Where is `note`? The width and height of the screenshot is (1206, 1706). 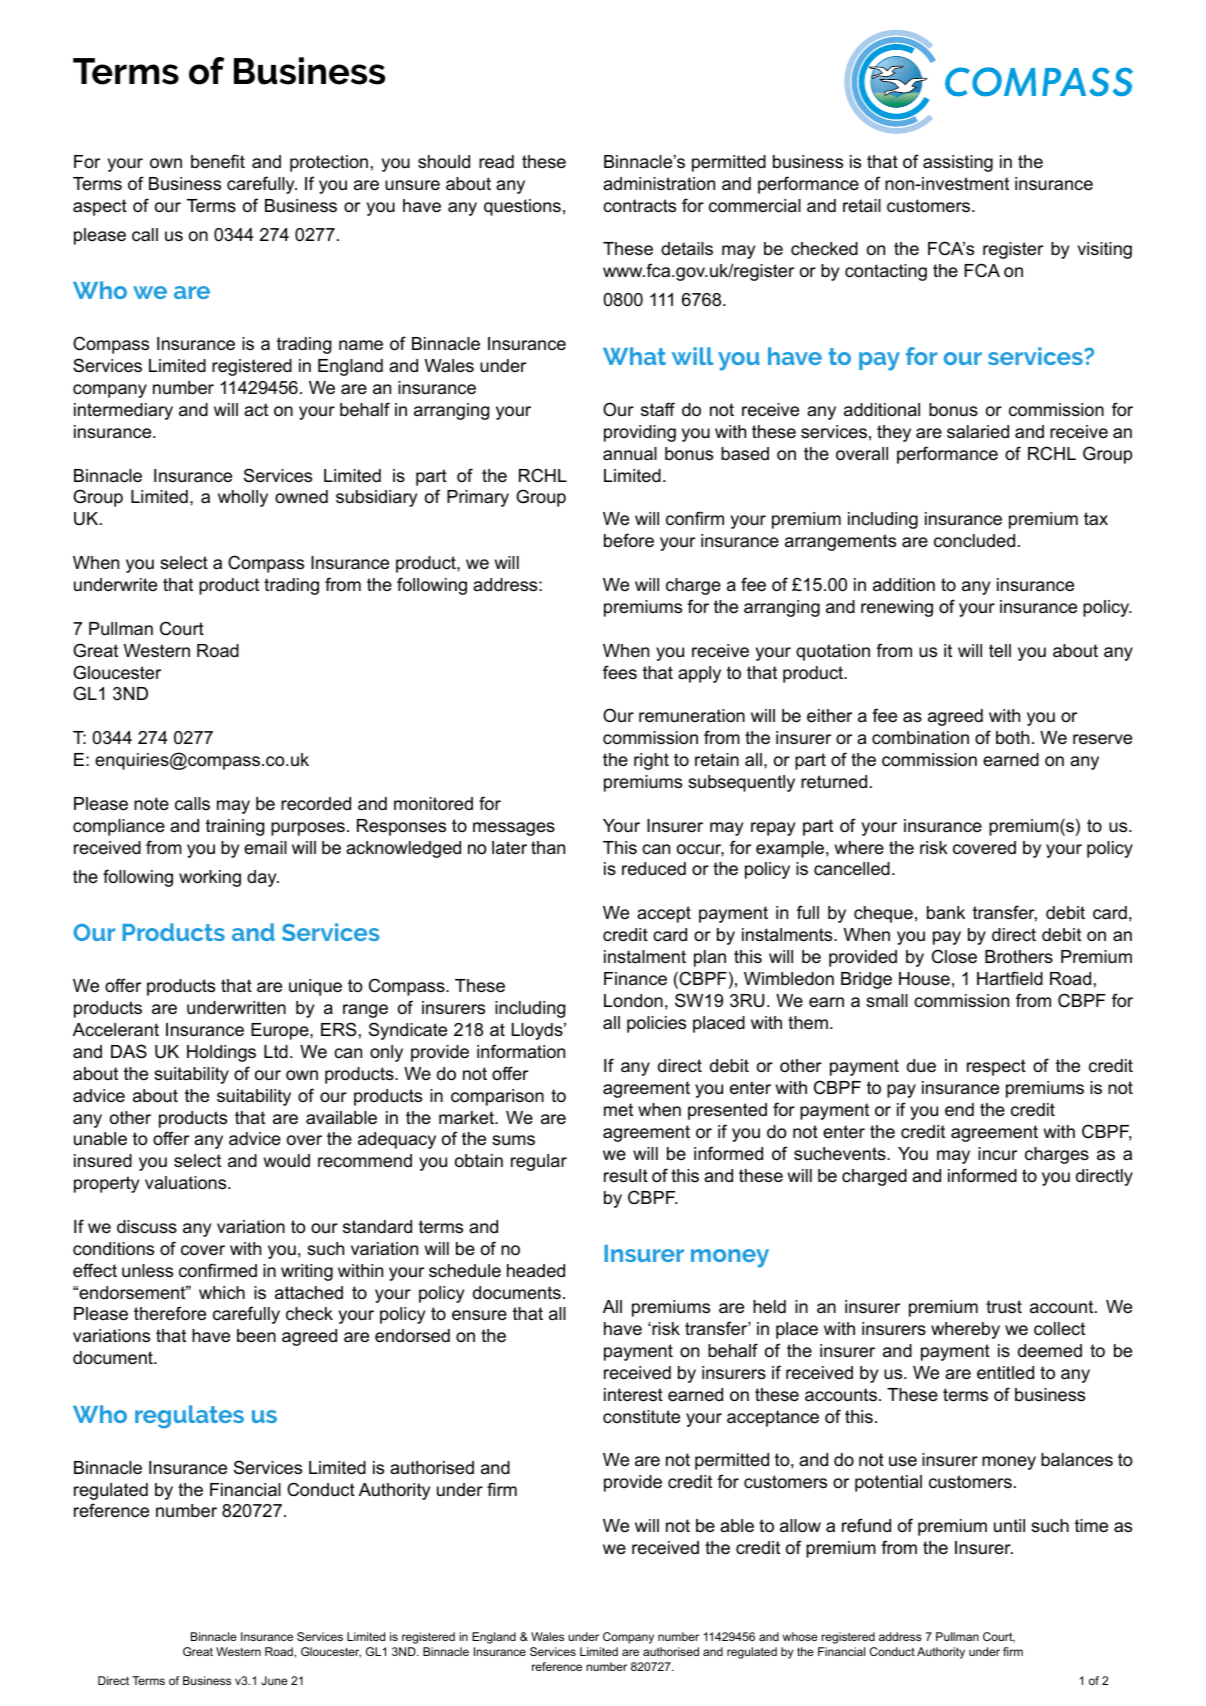
note is located at coordinates (151, 804).
